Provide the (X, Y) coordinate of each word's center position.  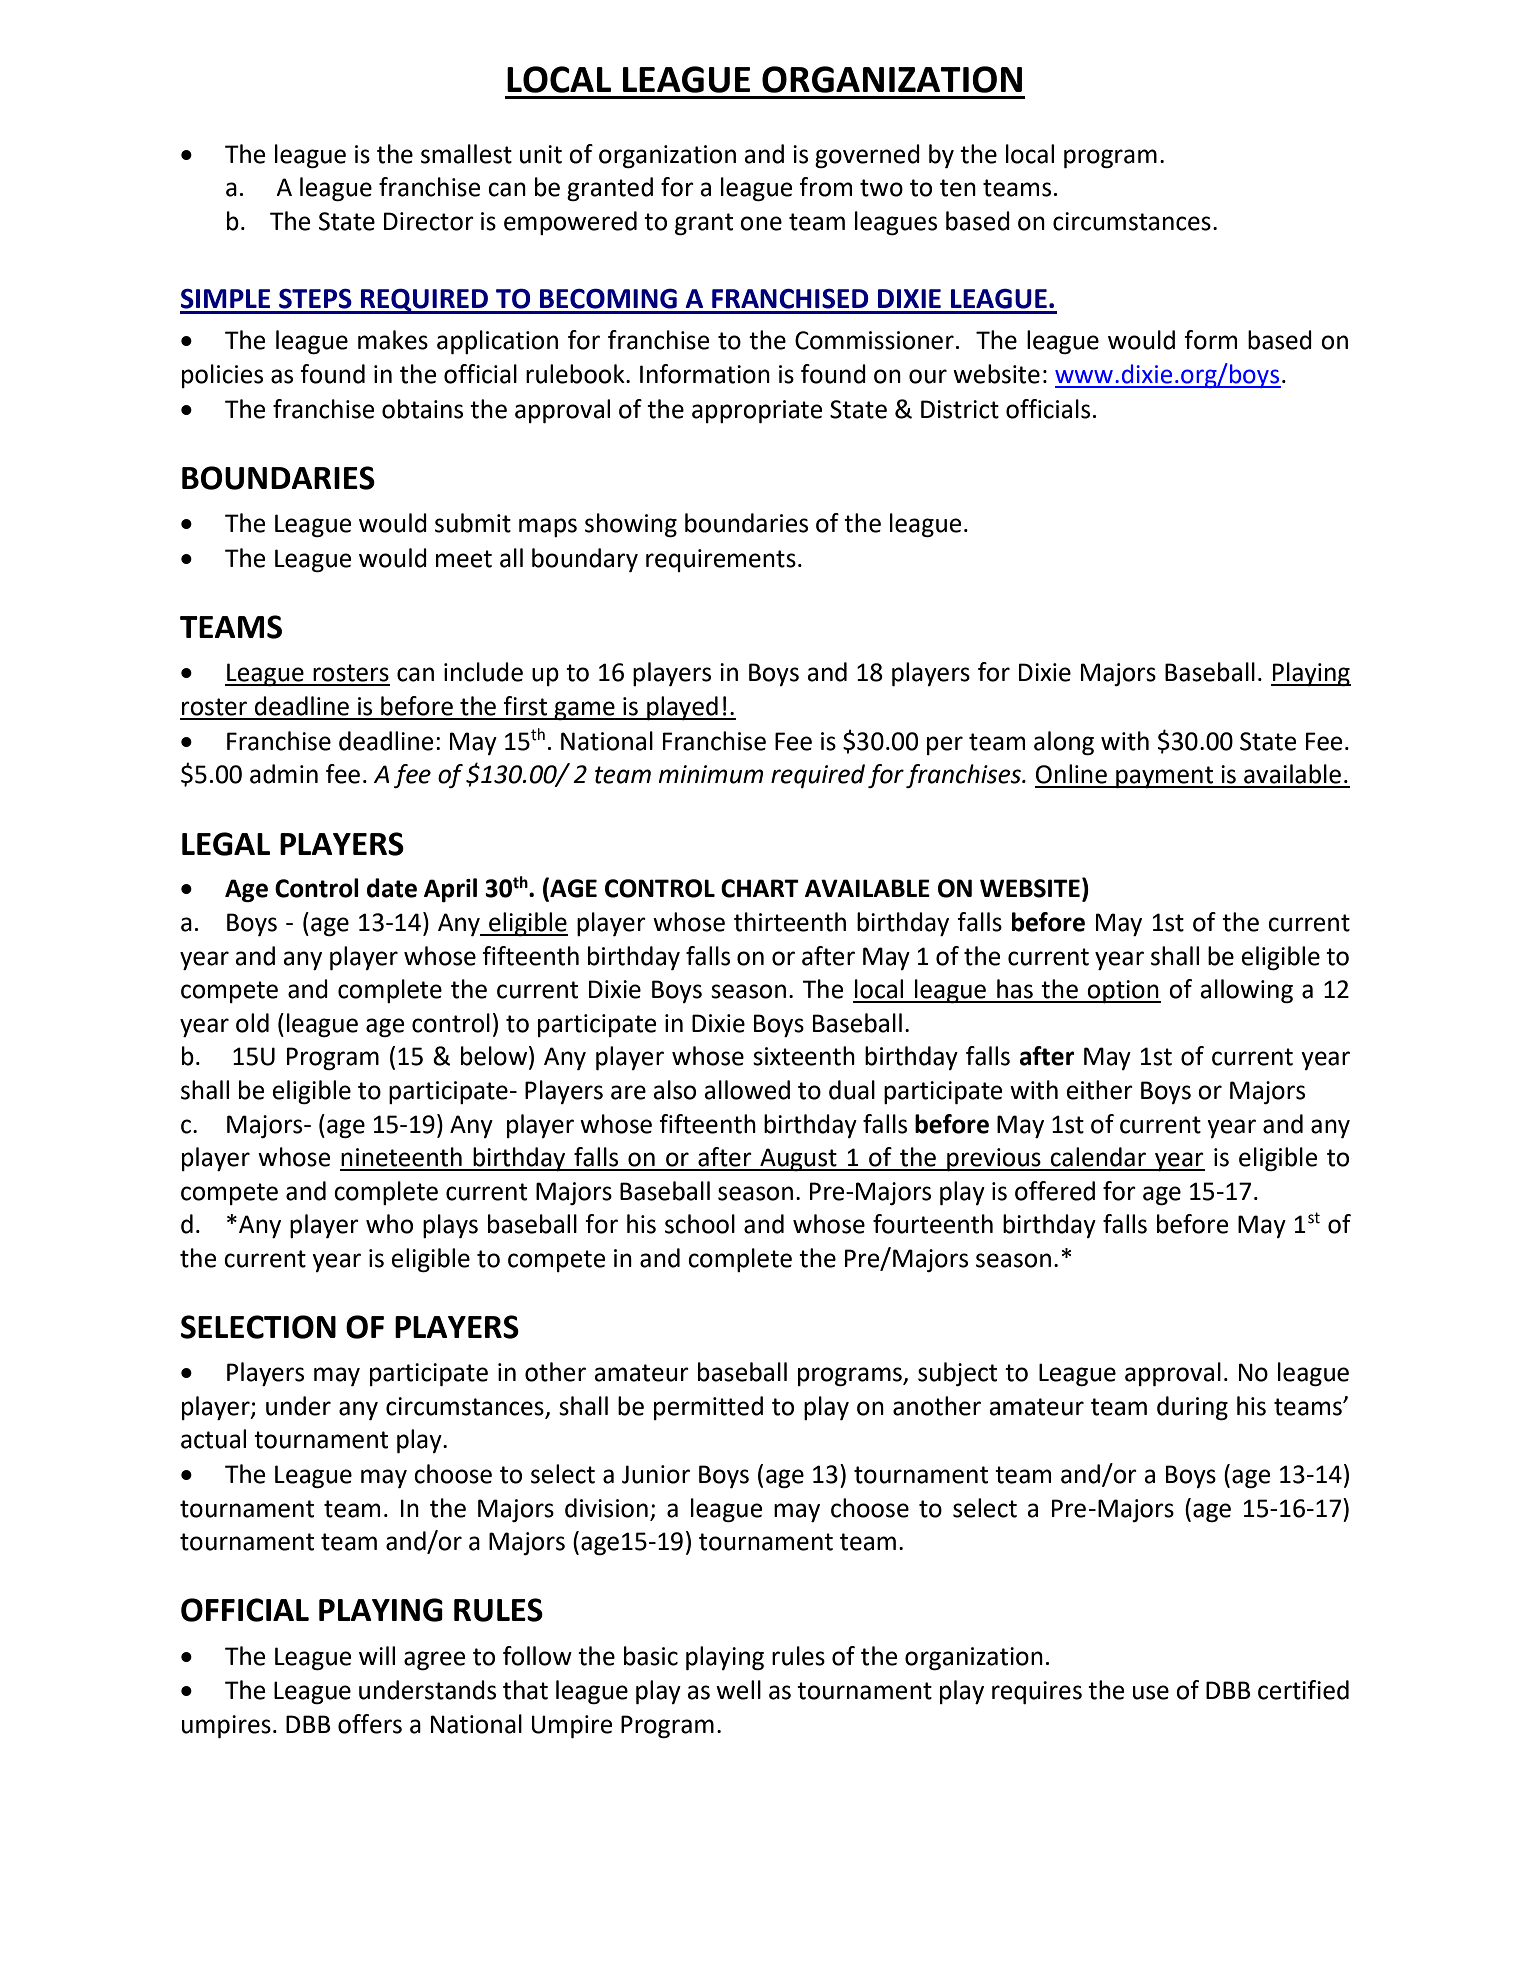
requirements (721, 560)
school (700, 1224)
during (1192, 1408)
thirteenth (790, 922)
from (825, 187)
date (392, 888)
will (377, 1655)
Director (429, 221)
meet (464, 559)
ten (958, 188)
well (738, 1690)
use (1151, 1692)
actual (213, 1439)
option (1123, 991)
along (1064, 743)
